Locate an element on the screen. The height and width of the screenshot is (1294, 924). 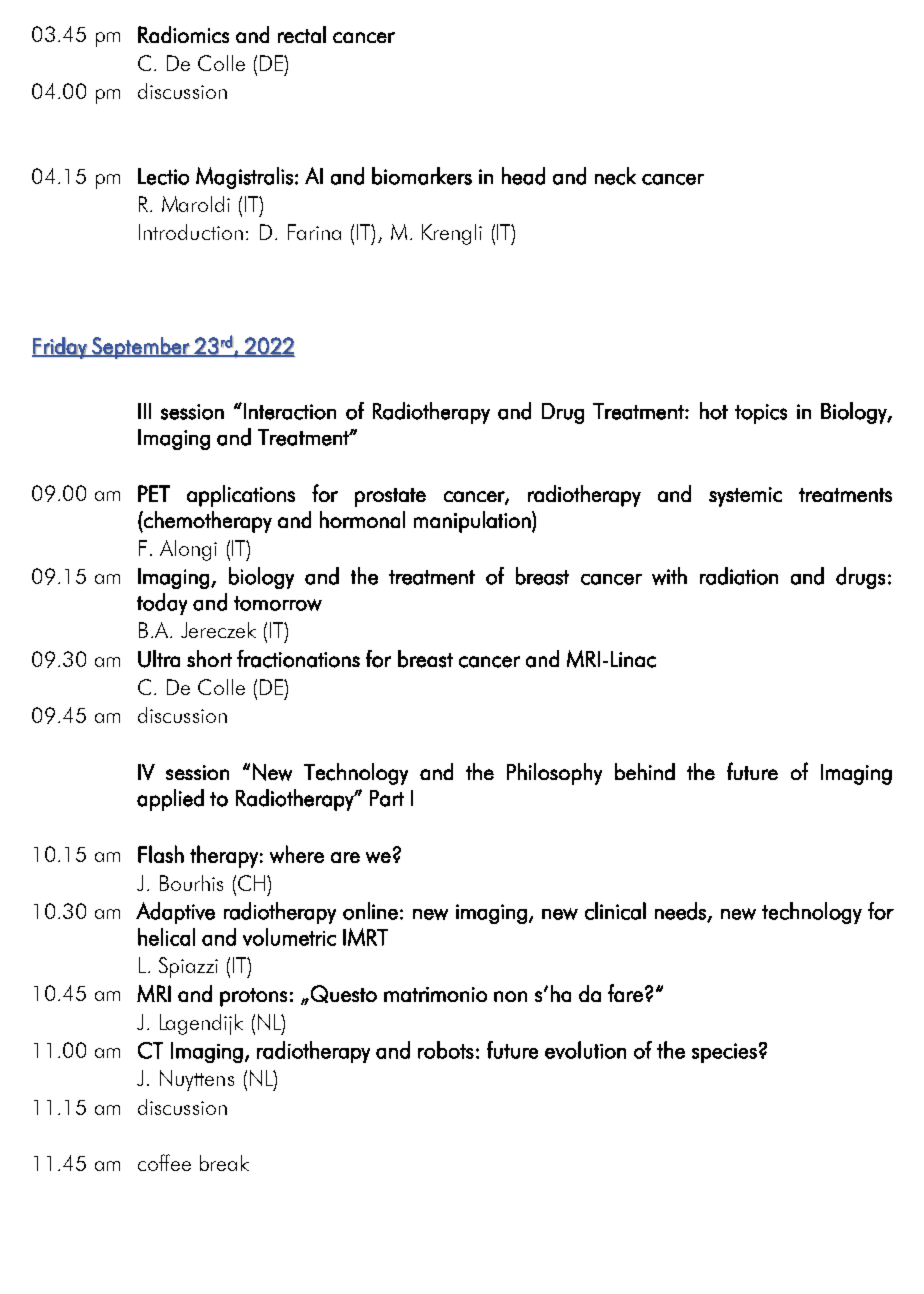
robots is located at coordinates (446, 1050).
